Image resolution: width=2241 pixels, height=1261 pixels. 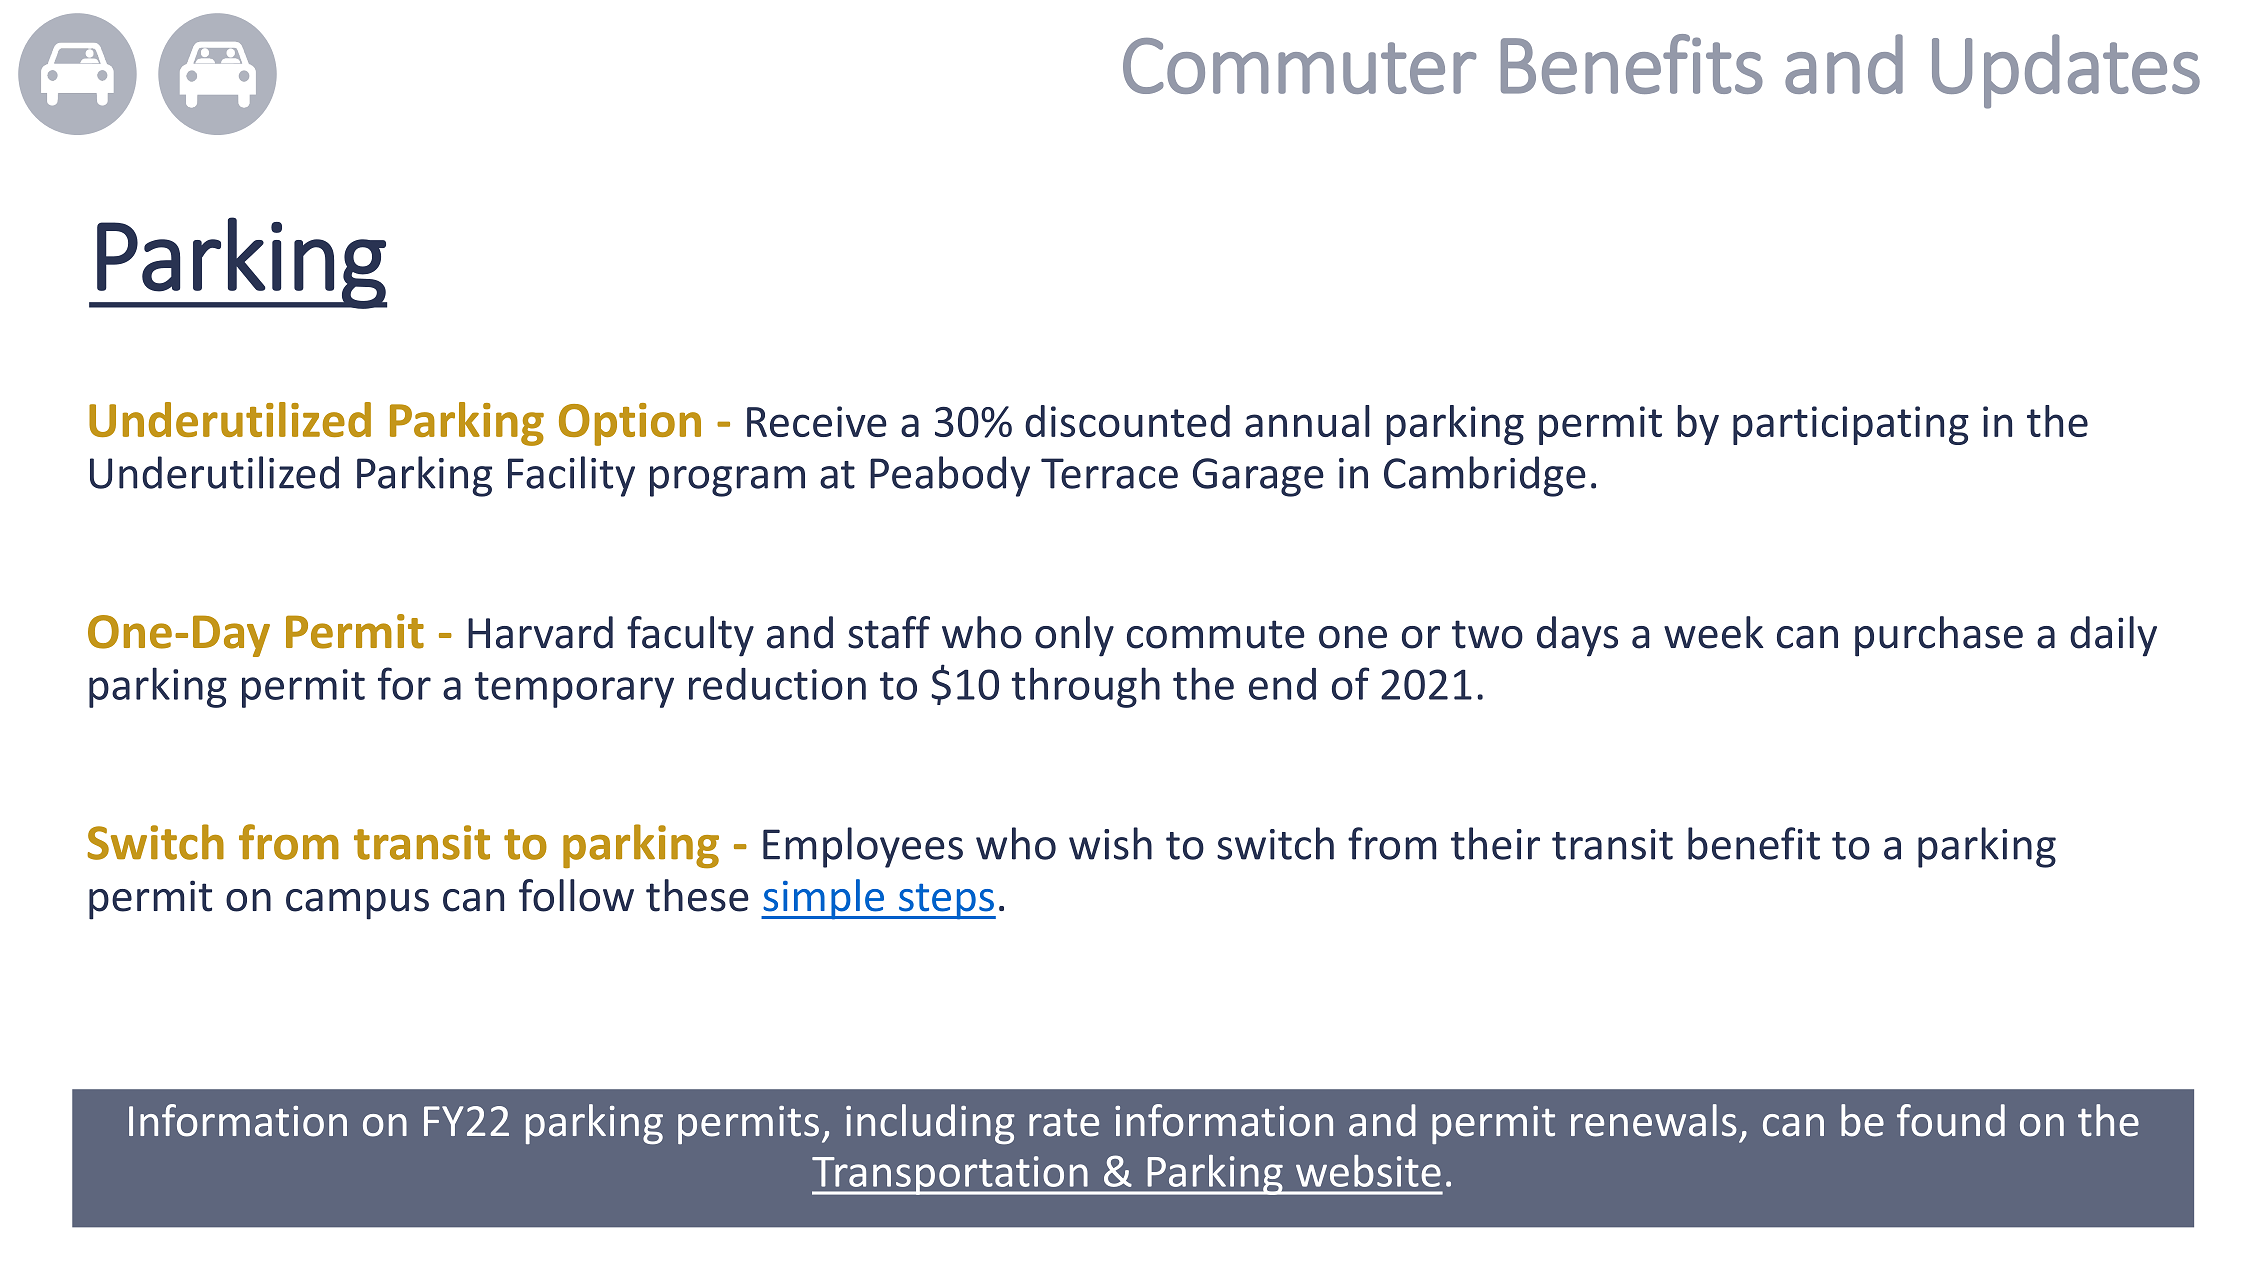 What do you see at coordinates (1485, 476) in the screenshot?
I see `Cambridge` at bounding box center [1485, 476].
